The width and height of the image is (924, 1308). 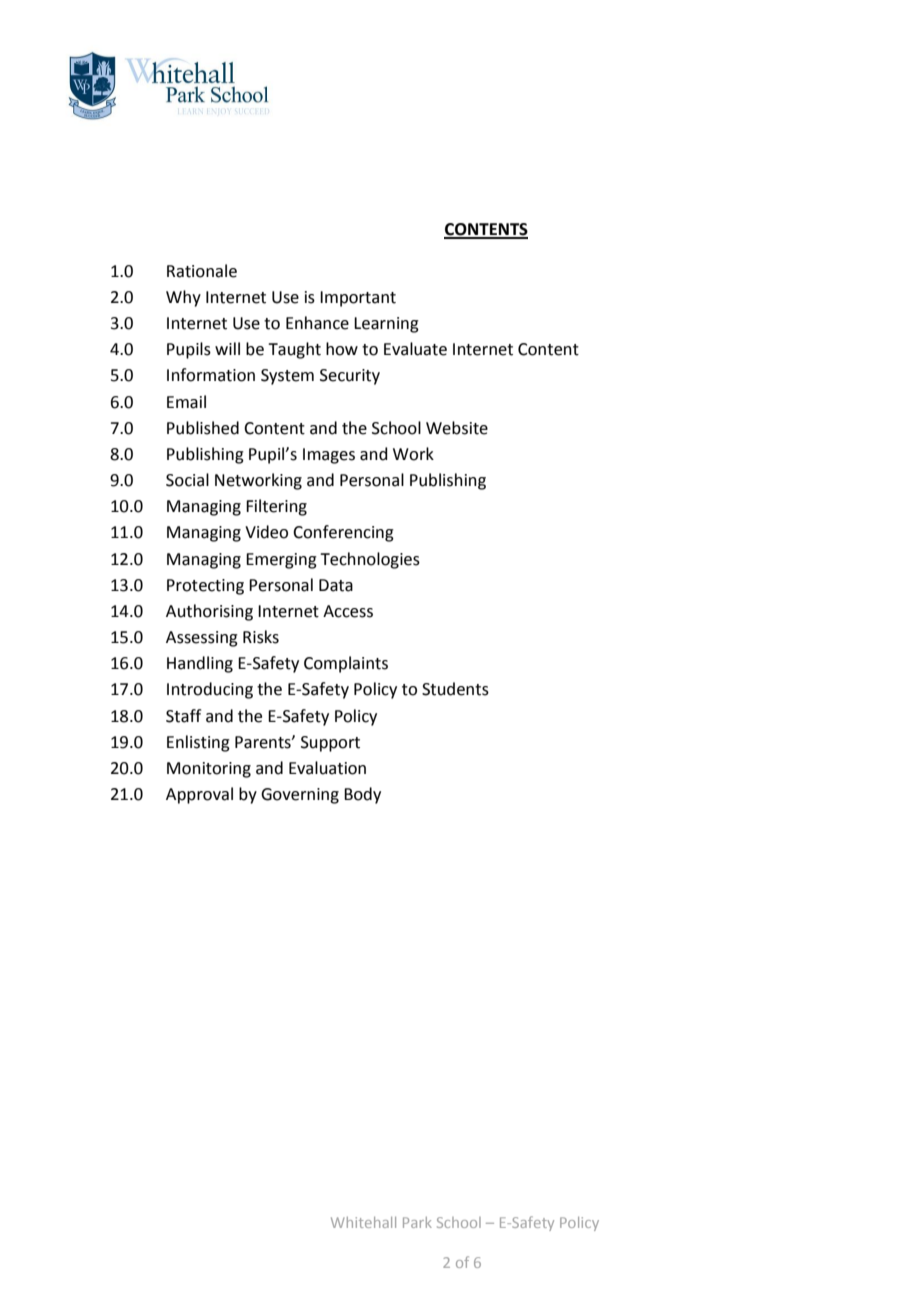 What do you see at coordinates (330, 744) in the image?
I see `Support` at bounding box center [330, 744].
